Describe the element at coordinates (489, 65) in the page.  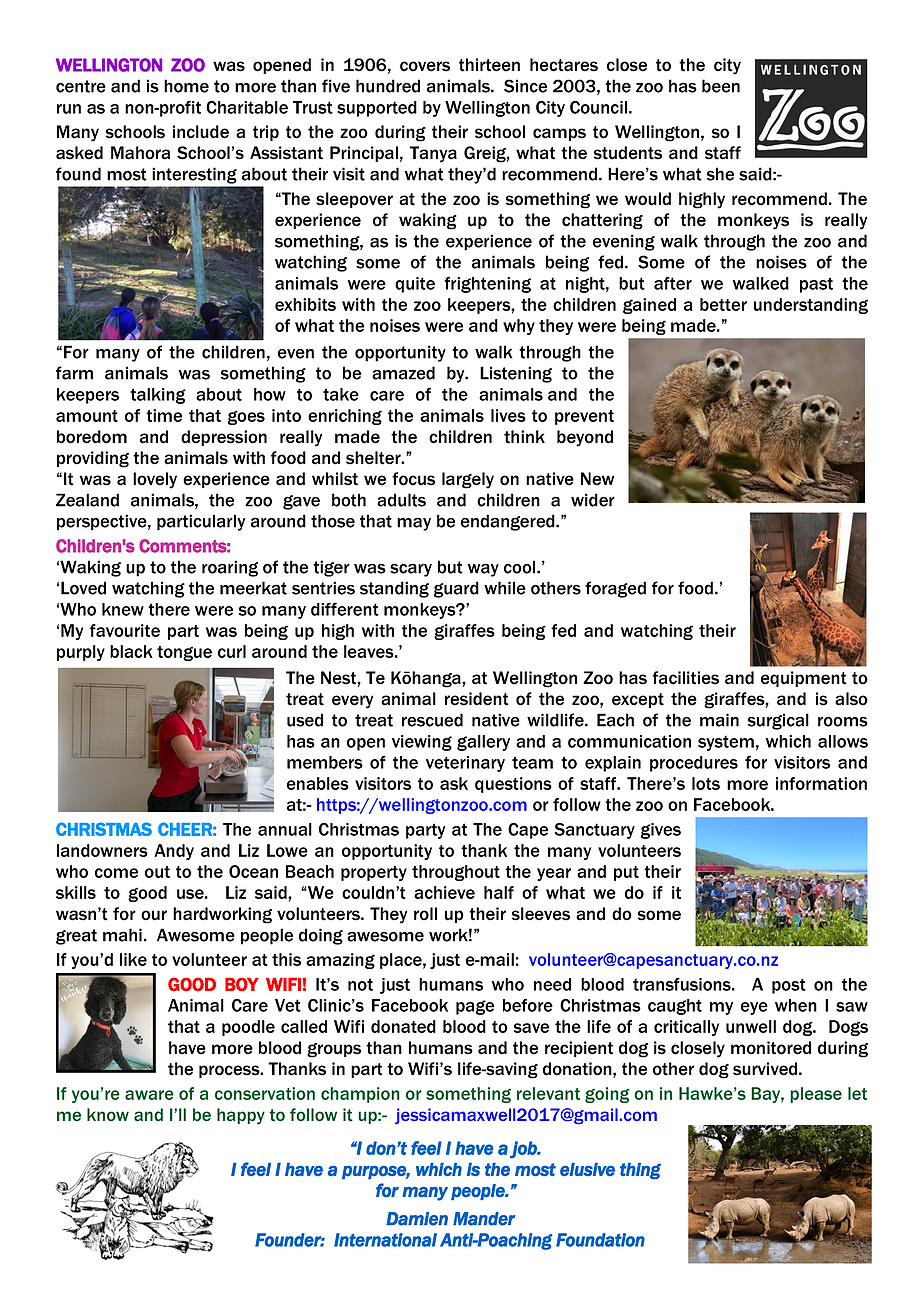
I see `thirteen` at that location.
